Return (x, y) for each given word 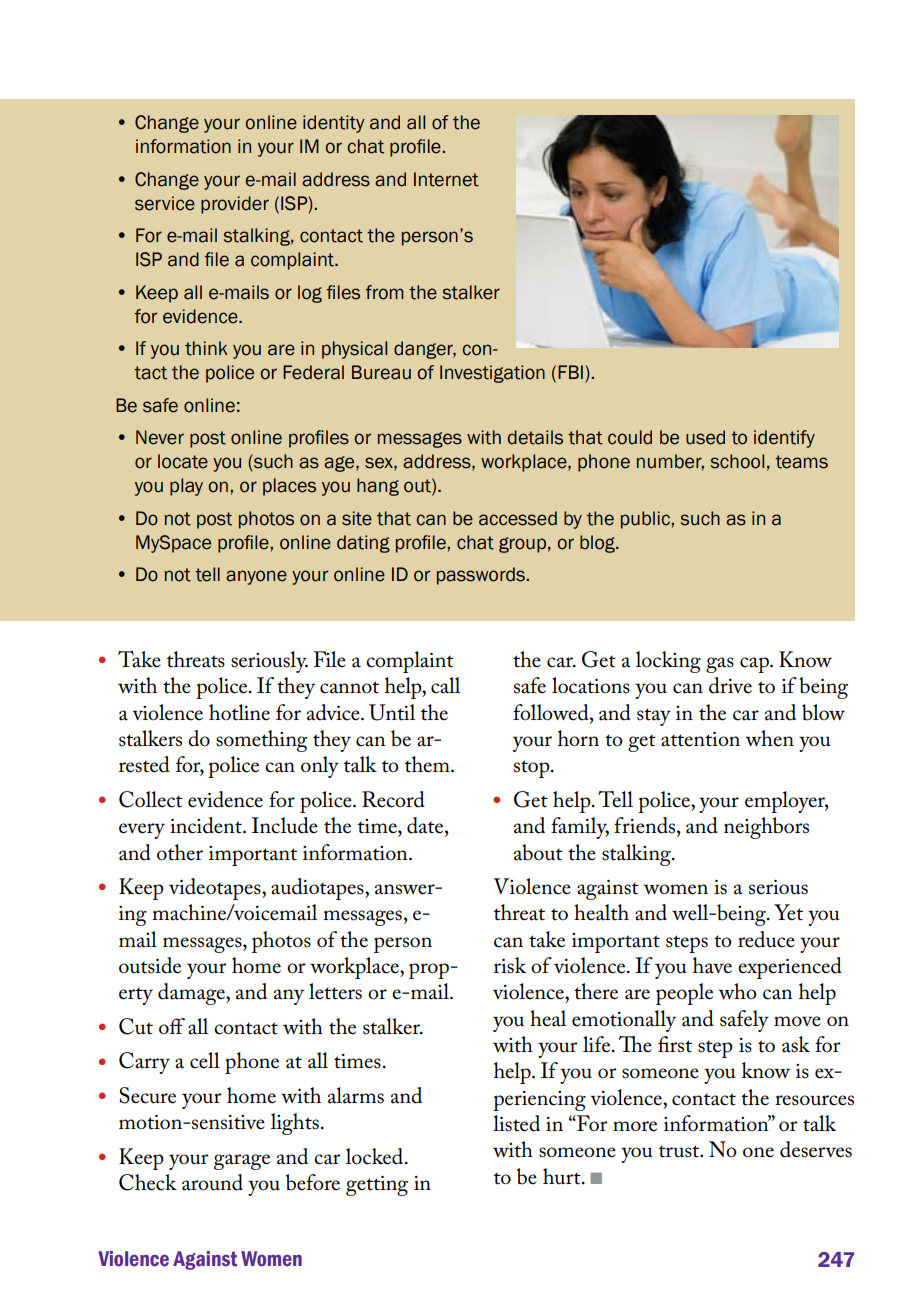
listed (516, 1123)
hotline (239, 712)
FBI (570, 372)
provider (235, 205)
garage (242, 1162)
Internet (446, 179)
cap (755, 665)
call (445, 685)
